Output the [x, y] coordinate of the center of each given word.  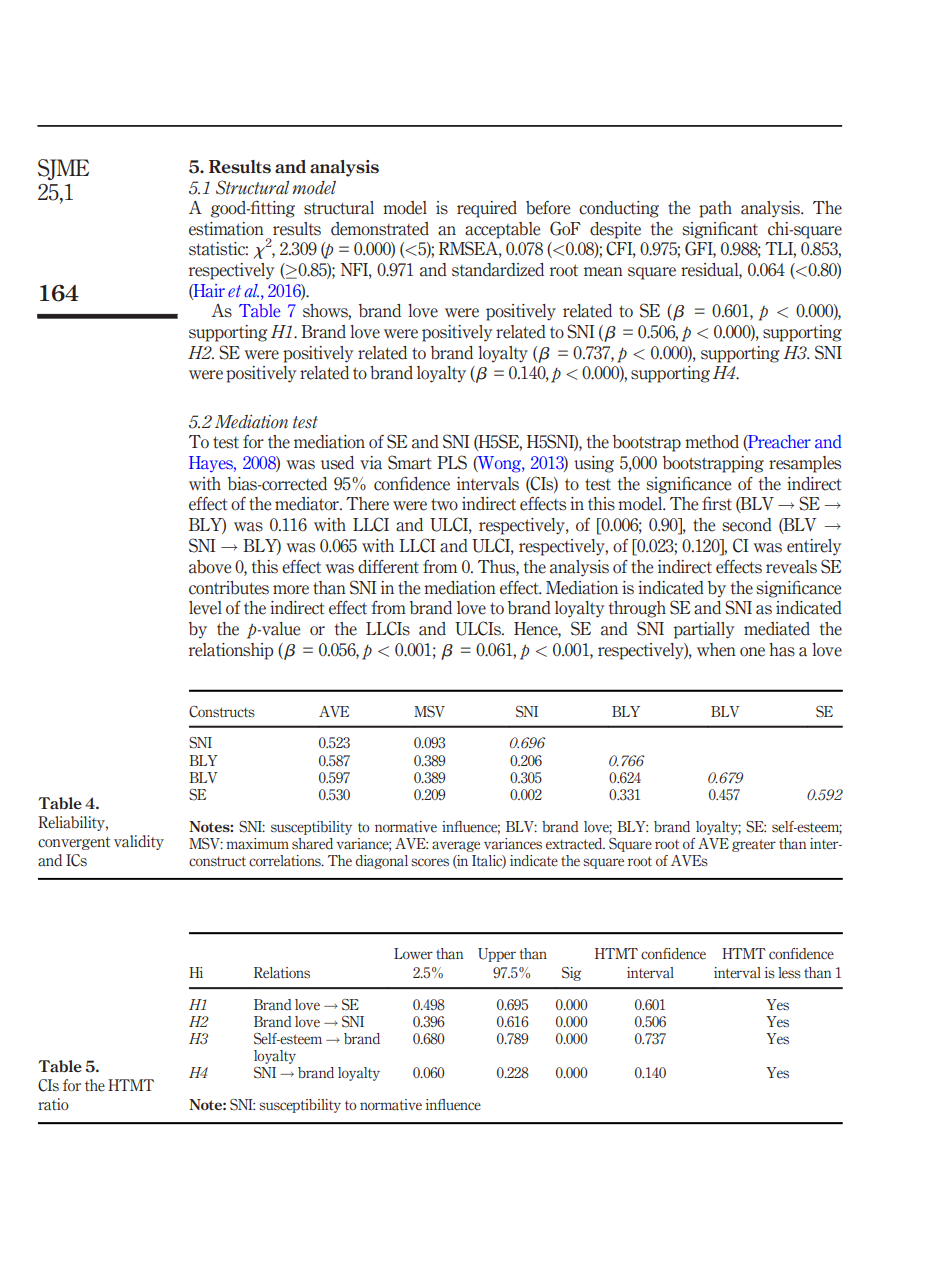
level [205, 608]
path [715, 209]
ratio [53, 1104]
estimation [226, 229]
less [789, 973]
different [388, 567]
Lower [413, 953]
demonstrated [380, 229]
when [716, 650]
